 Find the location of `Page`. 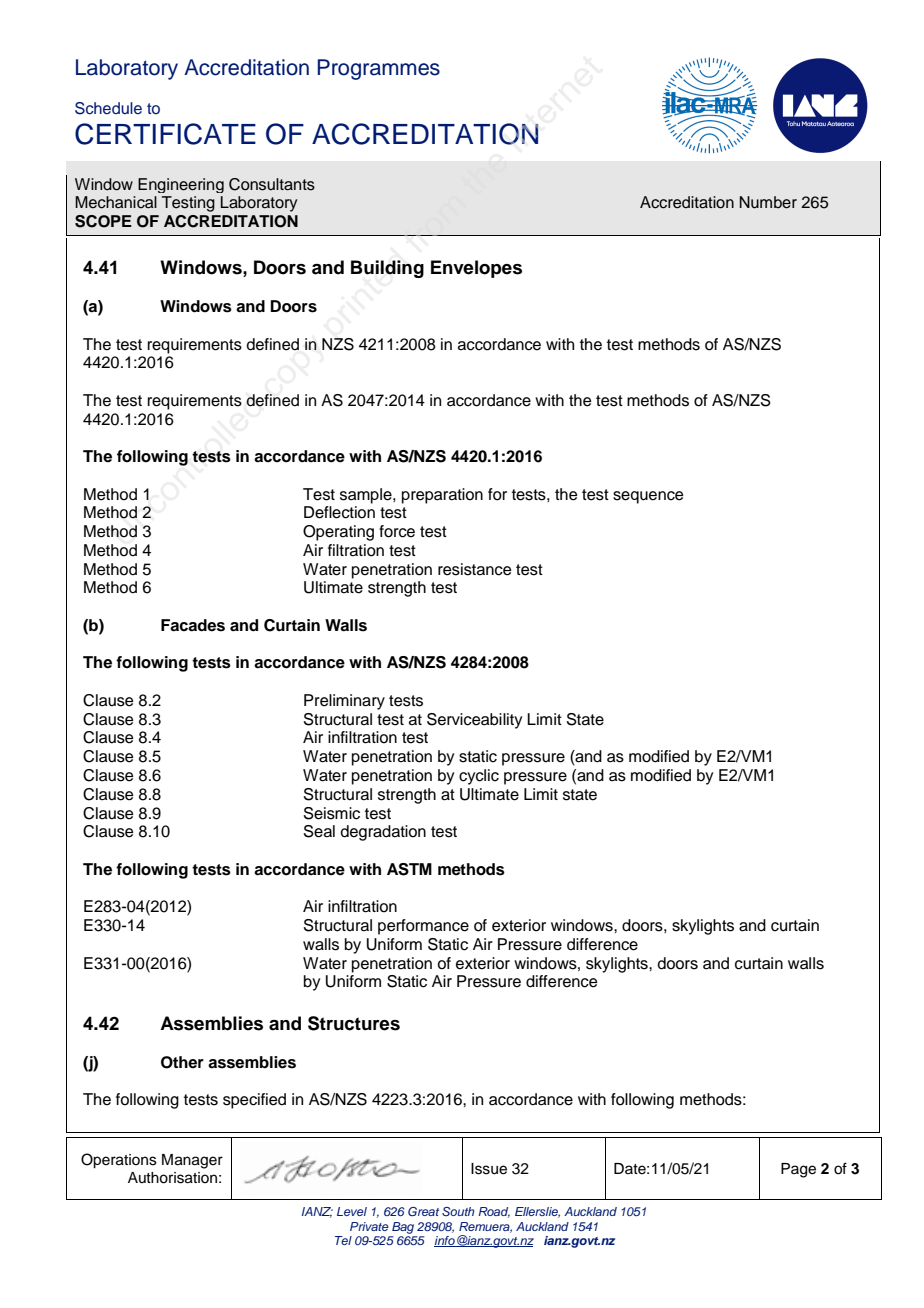

Page is located at coordinates (798, 1170).
